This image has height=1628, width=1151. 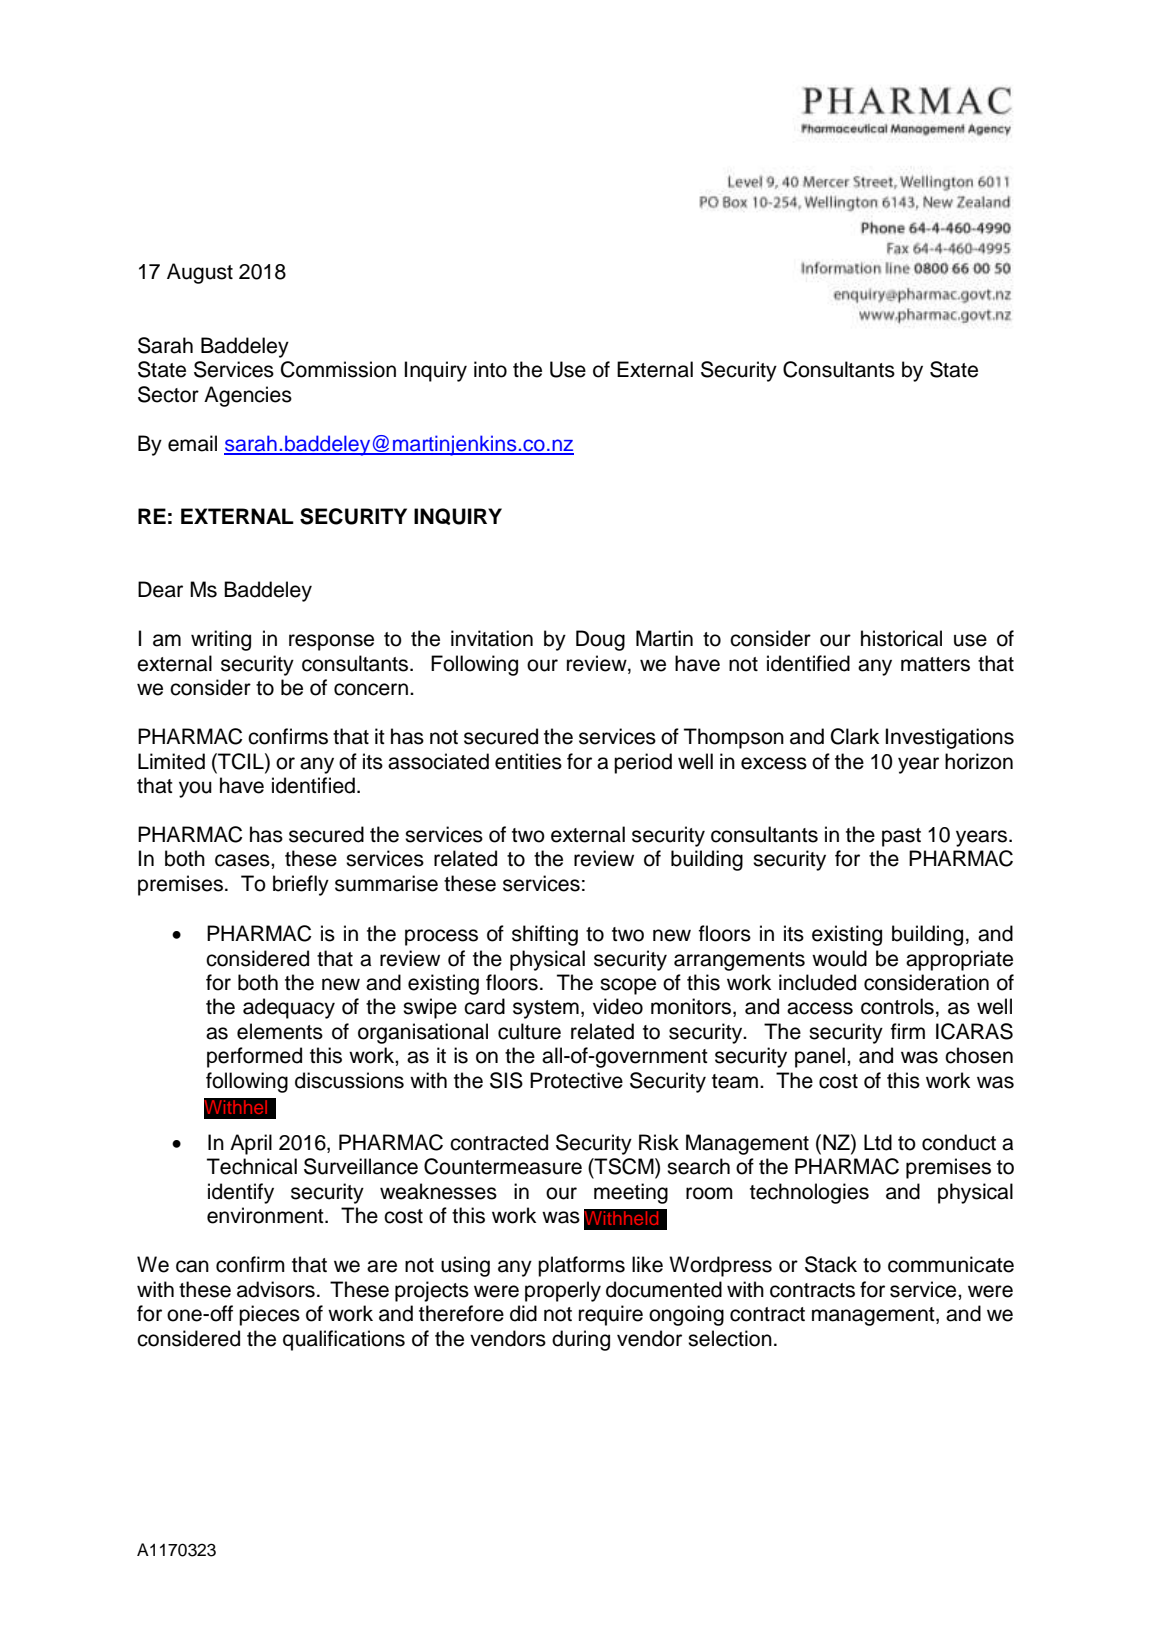 I want to click on Doug, so click(x=600, y=640).
